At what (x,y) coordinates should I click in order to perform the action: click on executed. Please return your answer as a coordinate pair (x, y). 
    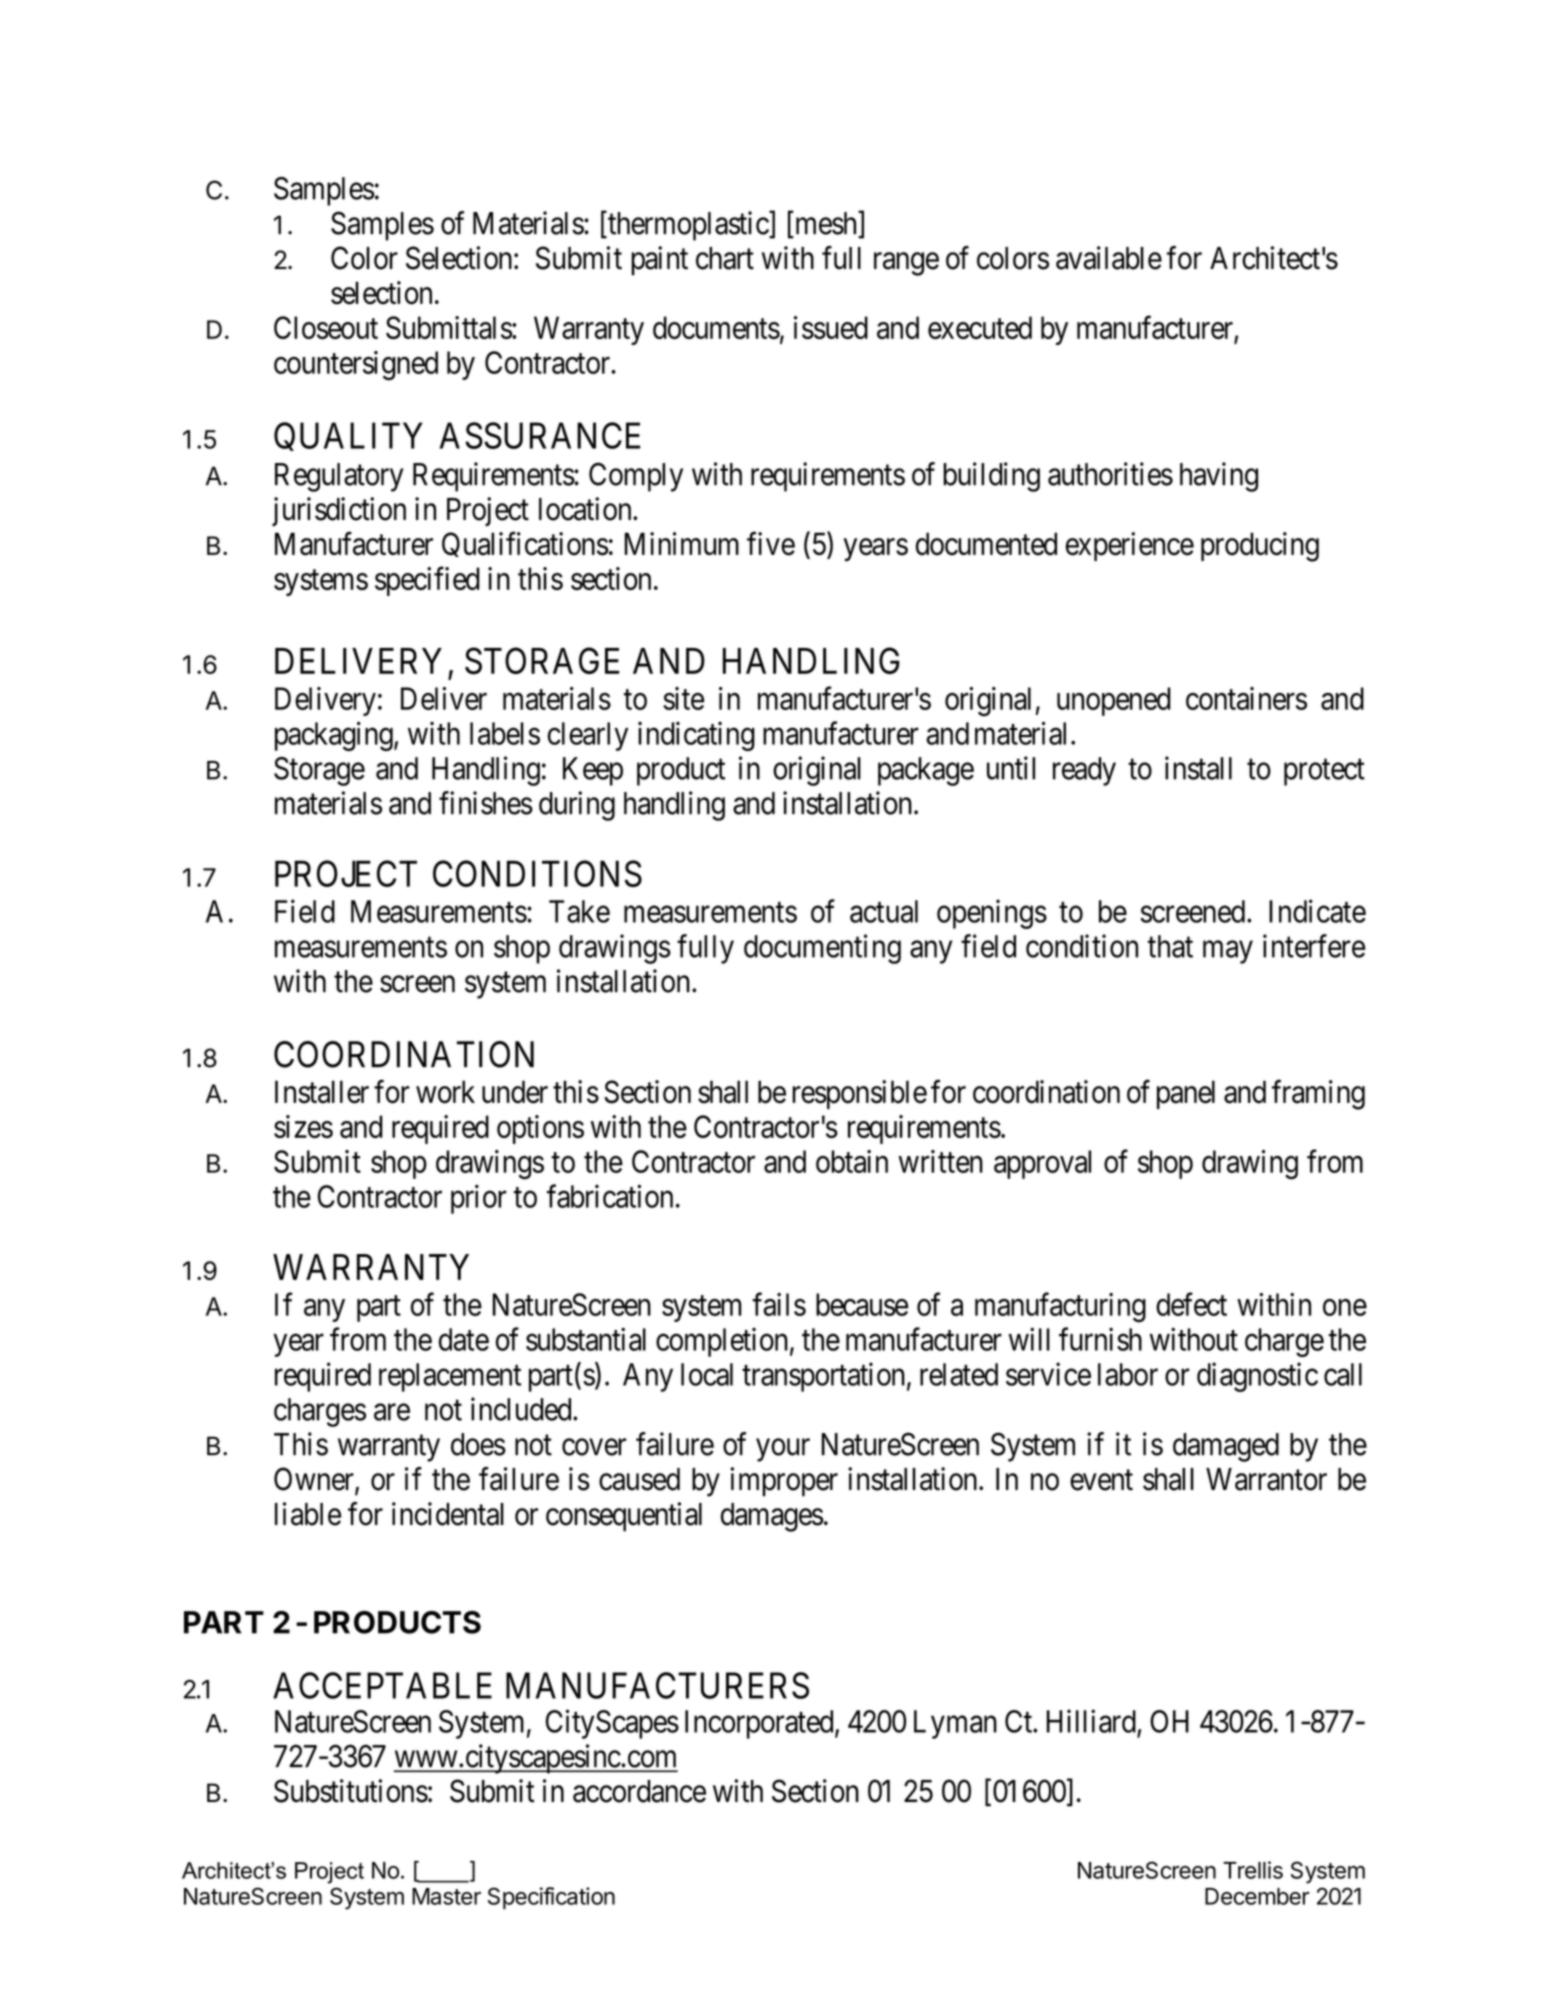
    Looking at the image, I should click on (980, 327).
